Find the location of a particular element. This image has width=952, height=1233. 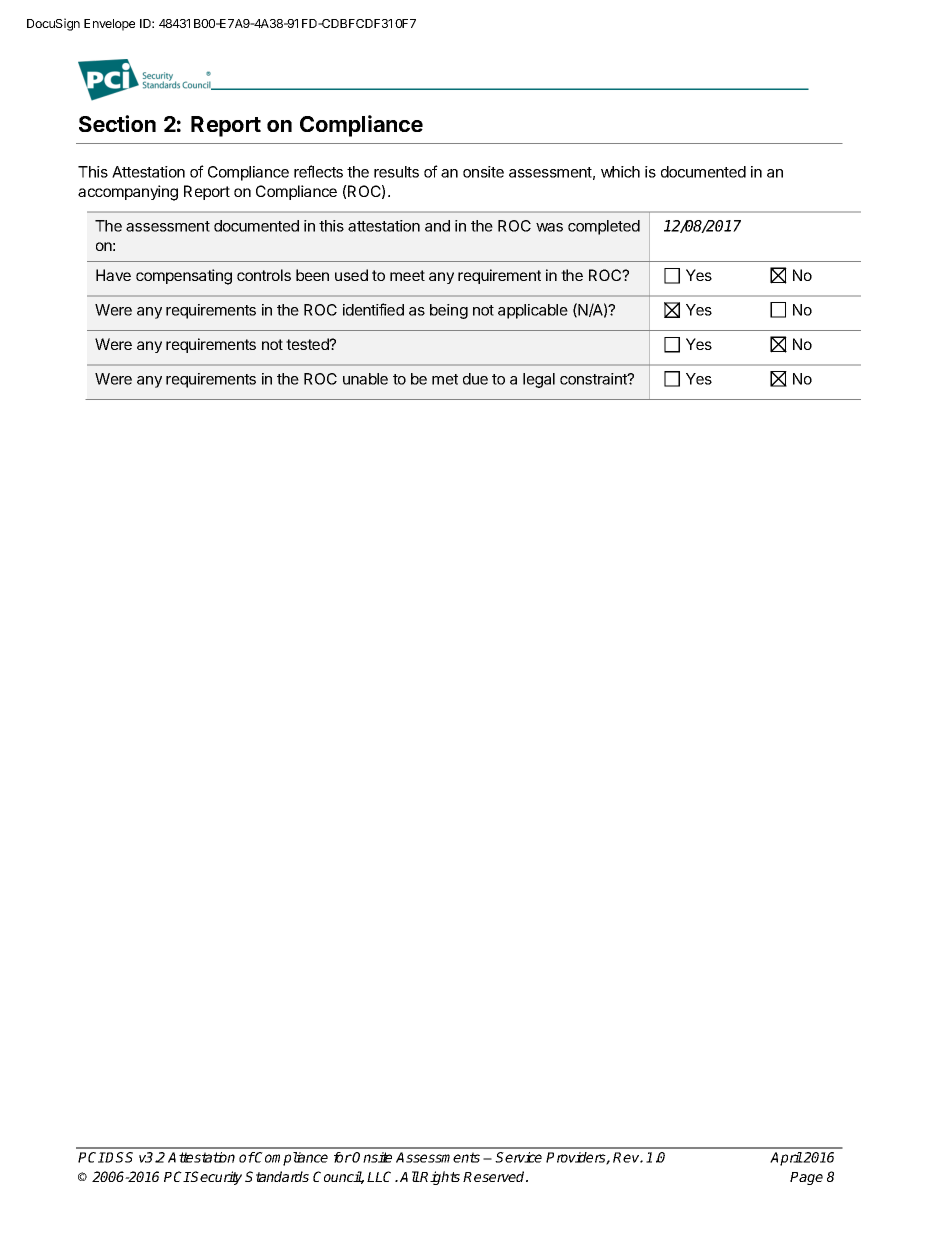

due is located at coordinates (475, 379).
